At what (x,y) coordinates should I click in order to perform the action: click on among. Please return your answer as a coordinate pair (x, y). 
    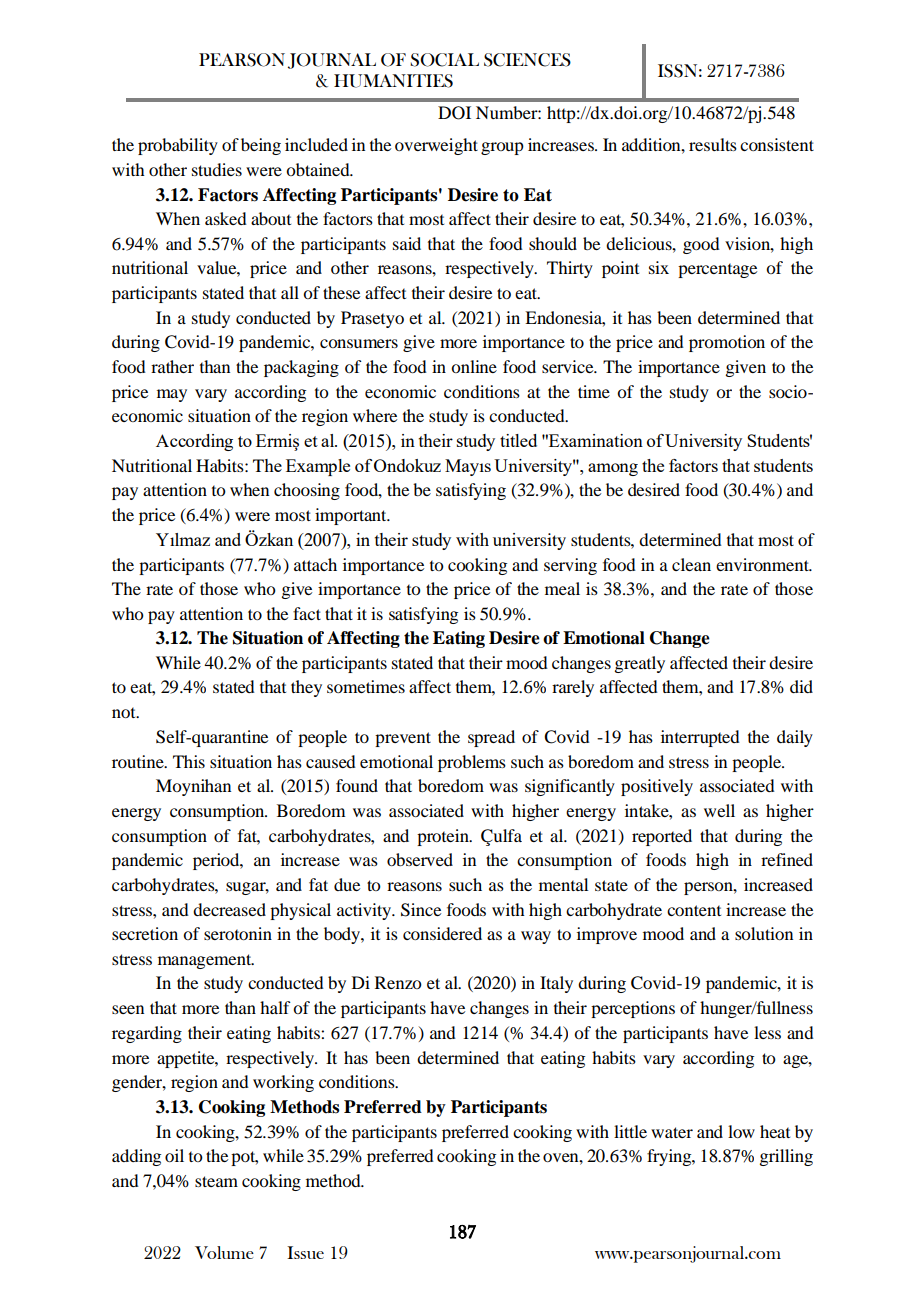
    Looking at the image, I should click on (613, 469).
